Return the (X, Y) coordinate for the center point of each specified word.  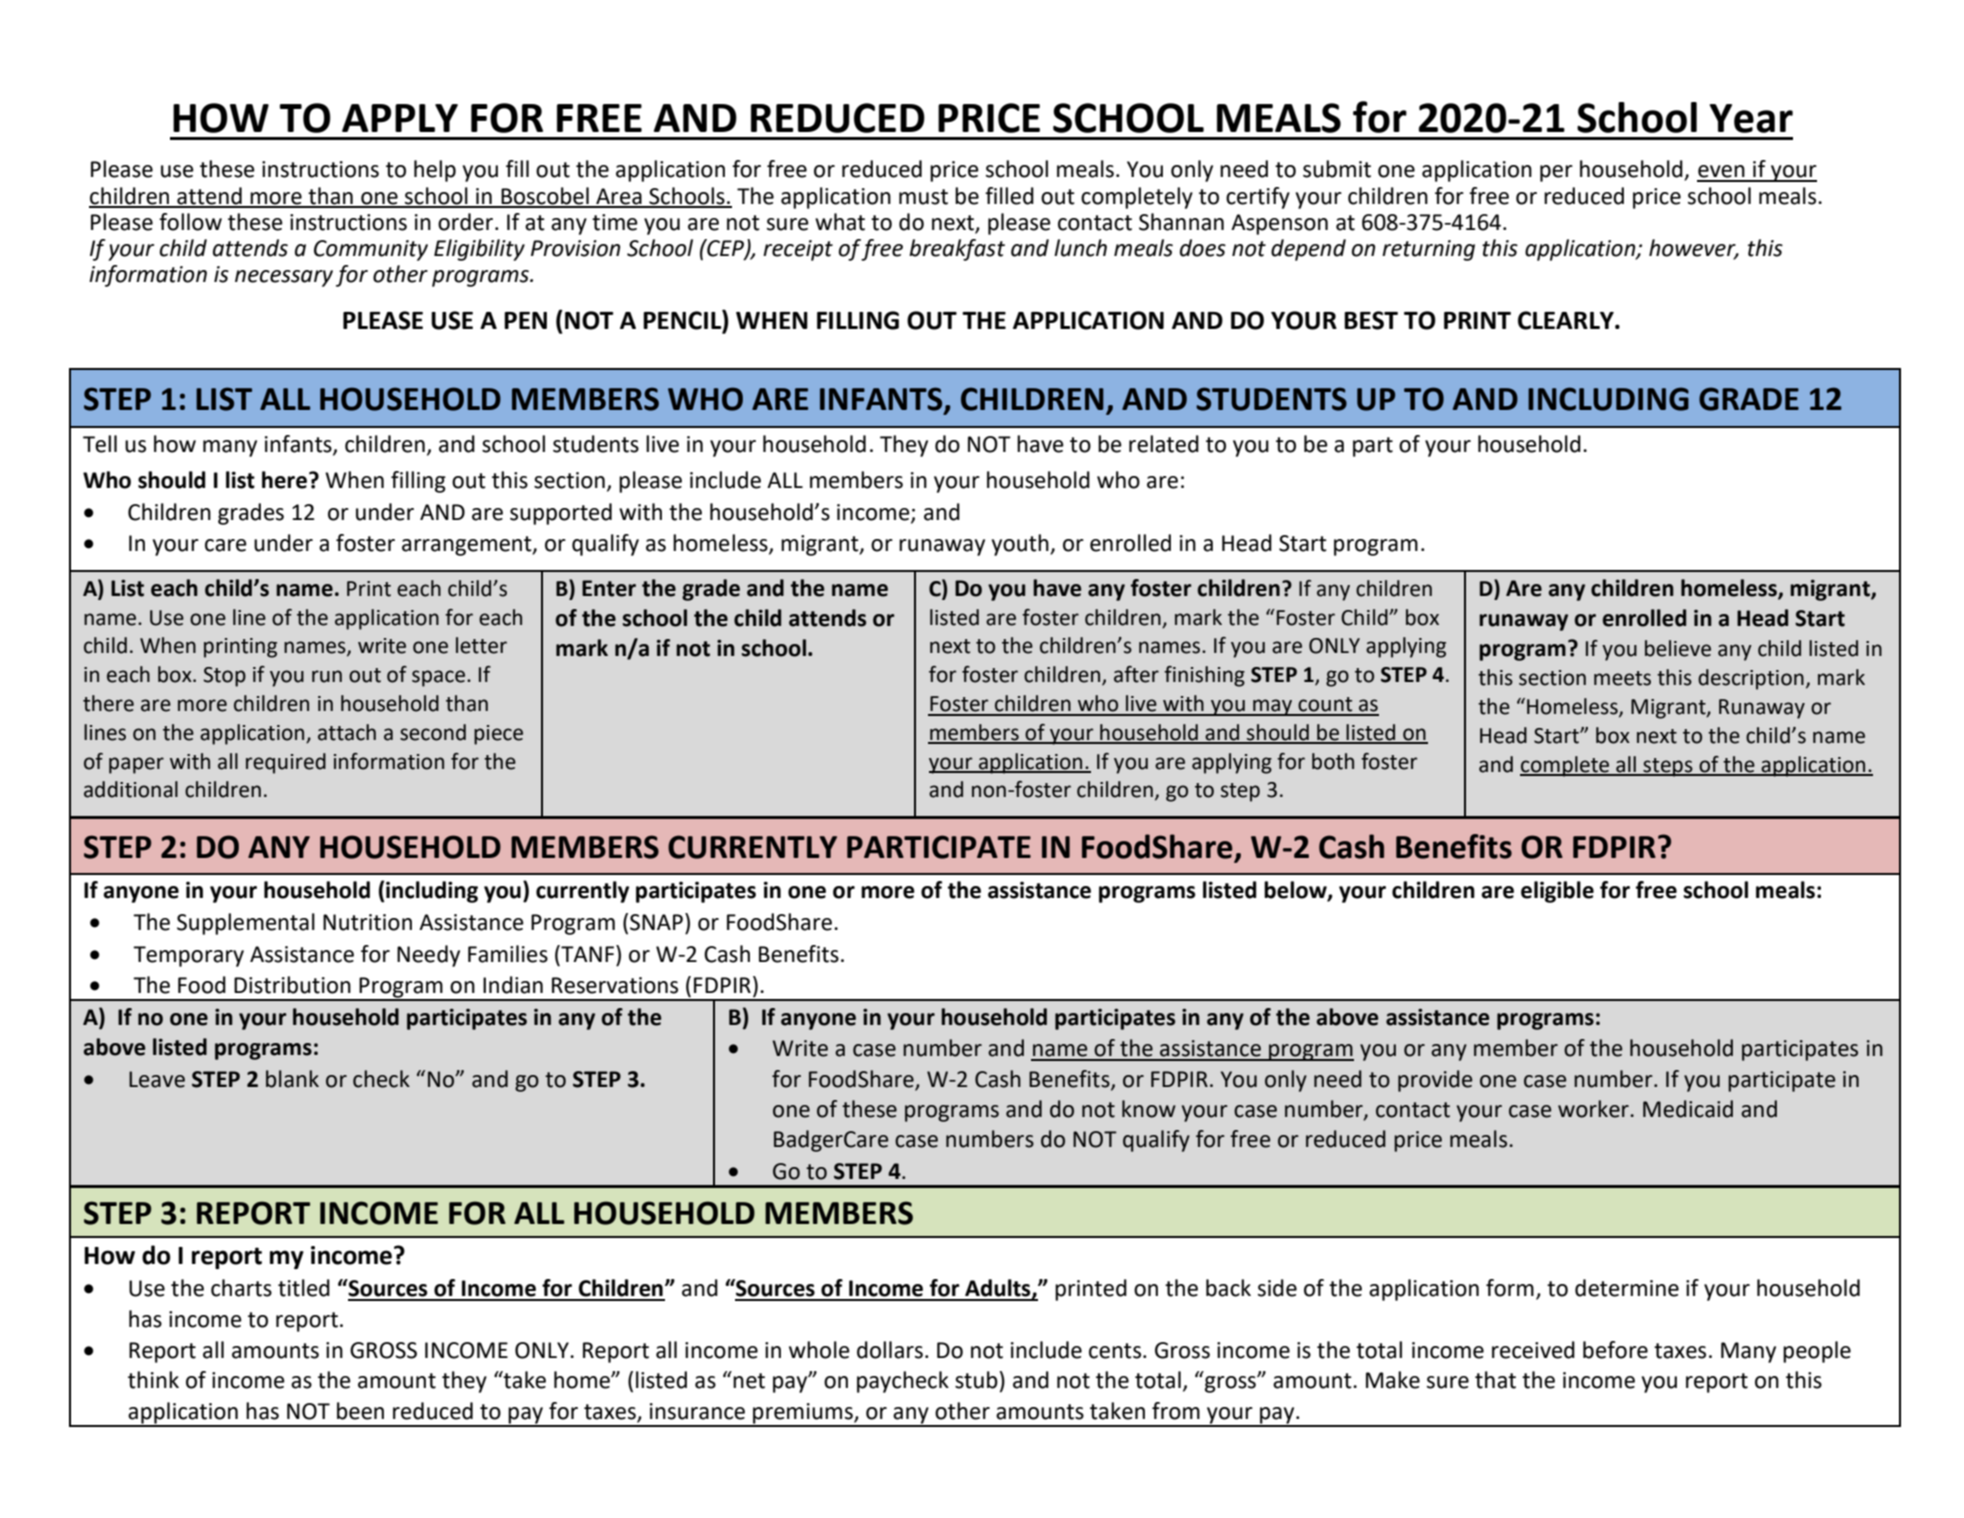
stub (976, 1380)
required (286, 763)
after (1136, 674)
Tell (100, 444)
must (923, 197)
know (1149, 1109)
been (360, 1411)
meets (1622, 678)
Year (1751, 118)
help (435, 171)
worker (1594, 1109)
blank (292, 1079)
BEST (1371, 320)
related (1164, 444)
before (1615, 1350)
